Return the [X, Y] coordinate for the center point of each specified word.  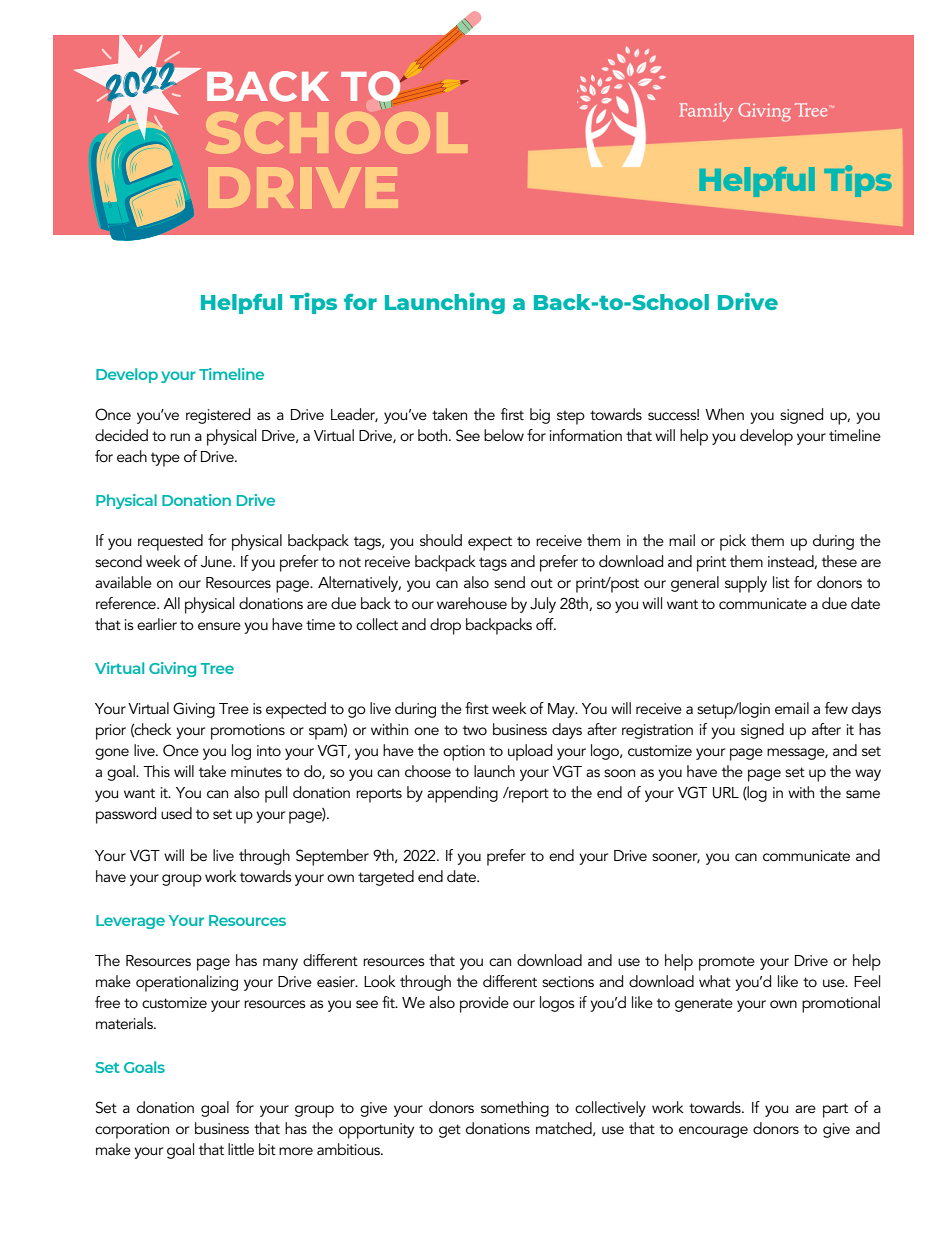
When [724, 414]
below [504, 435]
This [156, 771]
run [180, 437]
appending [462, 794]
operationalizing [187, 983]
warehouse [472, 603]
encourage [713, 1132]
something [515, 1109]
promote [727, 963]
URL [726, 793]
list [781, 582]
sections [568, 981]
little [241, 1149]
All [171, 603]
